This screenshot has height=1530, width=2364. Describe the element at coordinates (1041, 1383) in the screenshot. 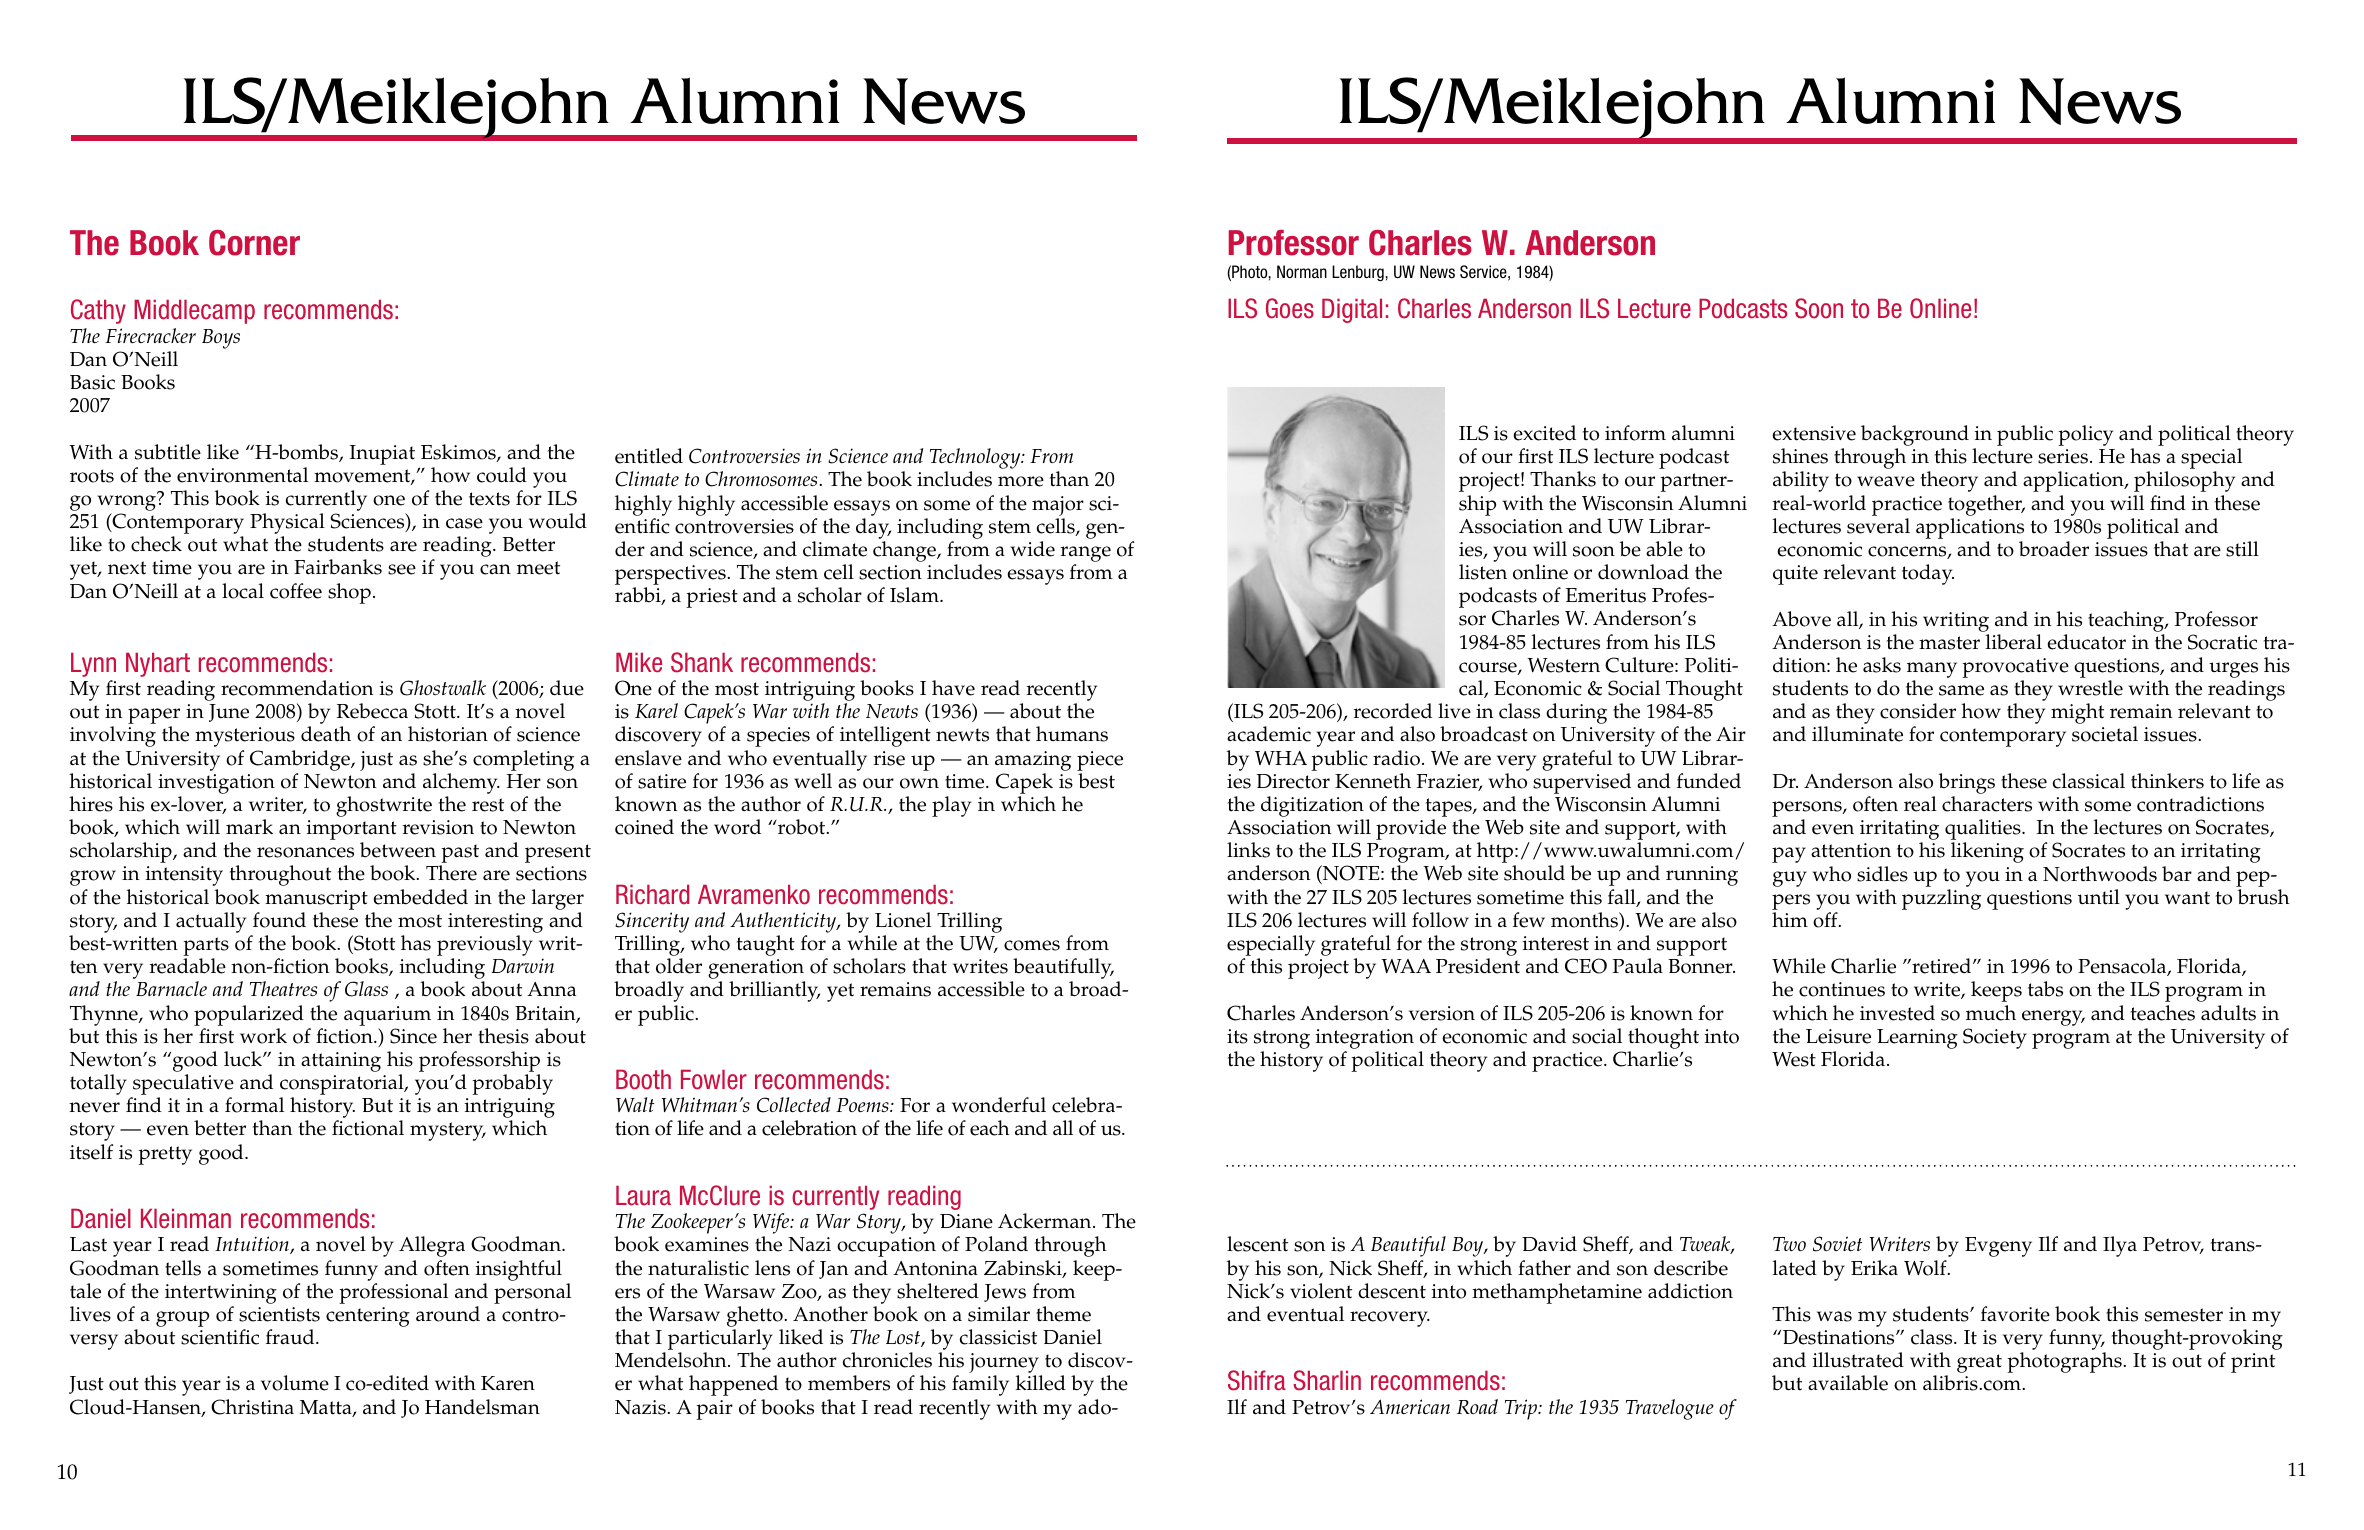

I see `killed` at that location.
